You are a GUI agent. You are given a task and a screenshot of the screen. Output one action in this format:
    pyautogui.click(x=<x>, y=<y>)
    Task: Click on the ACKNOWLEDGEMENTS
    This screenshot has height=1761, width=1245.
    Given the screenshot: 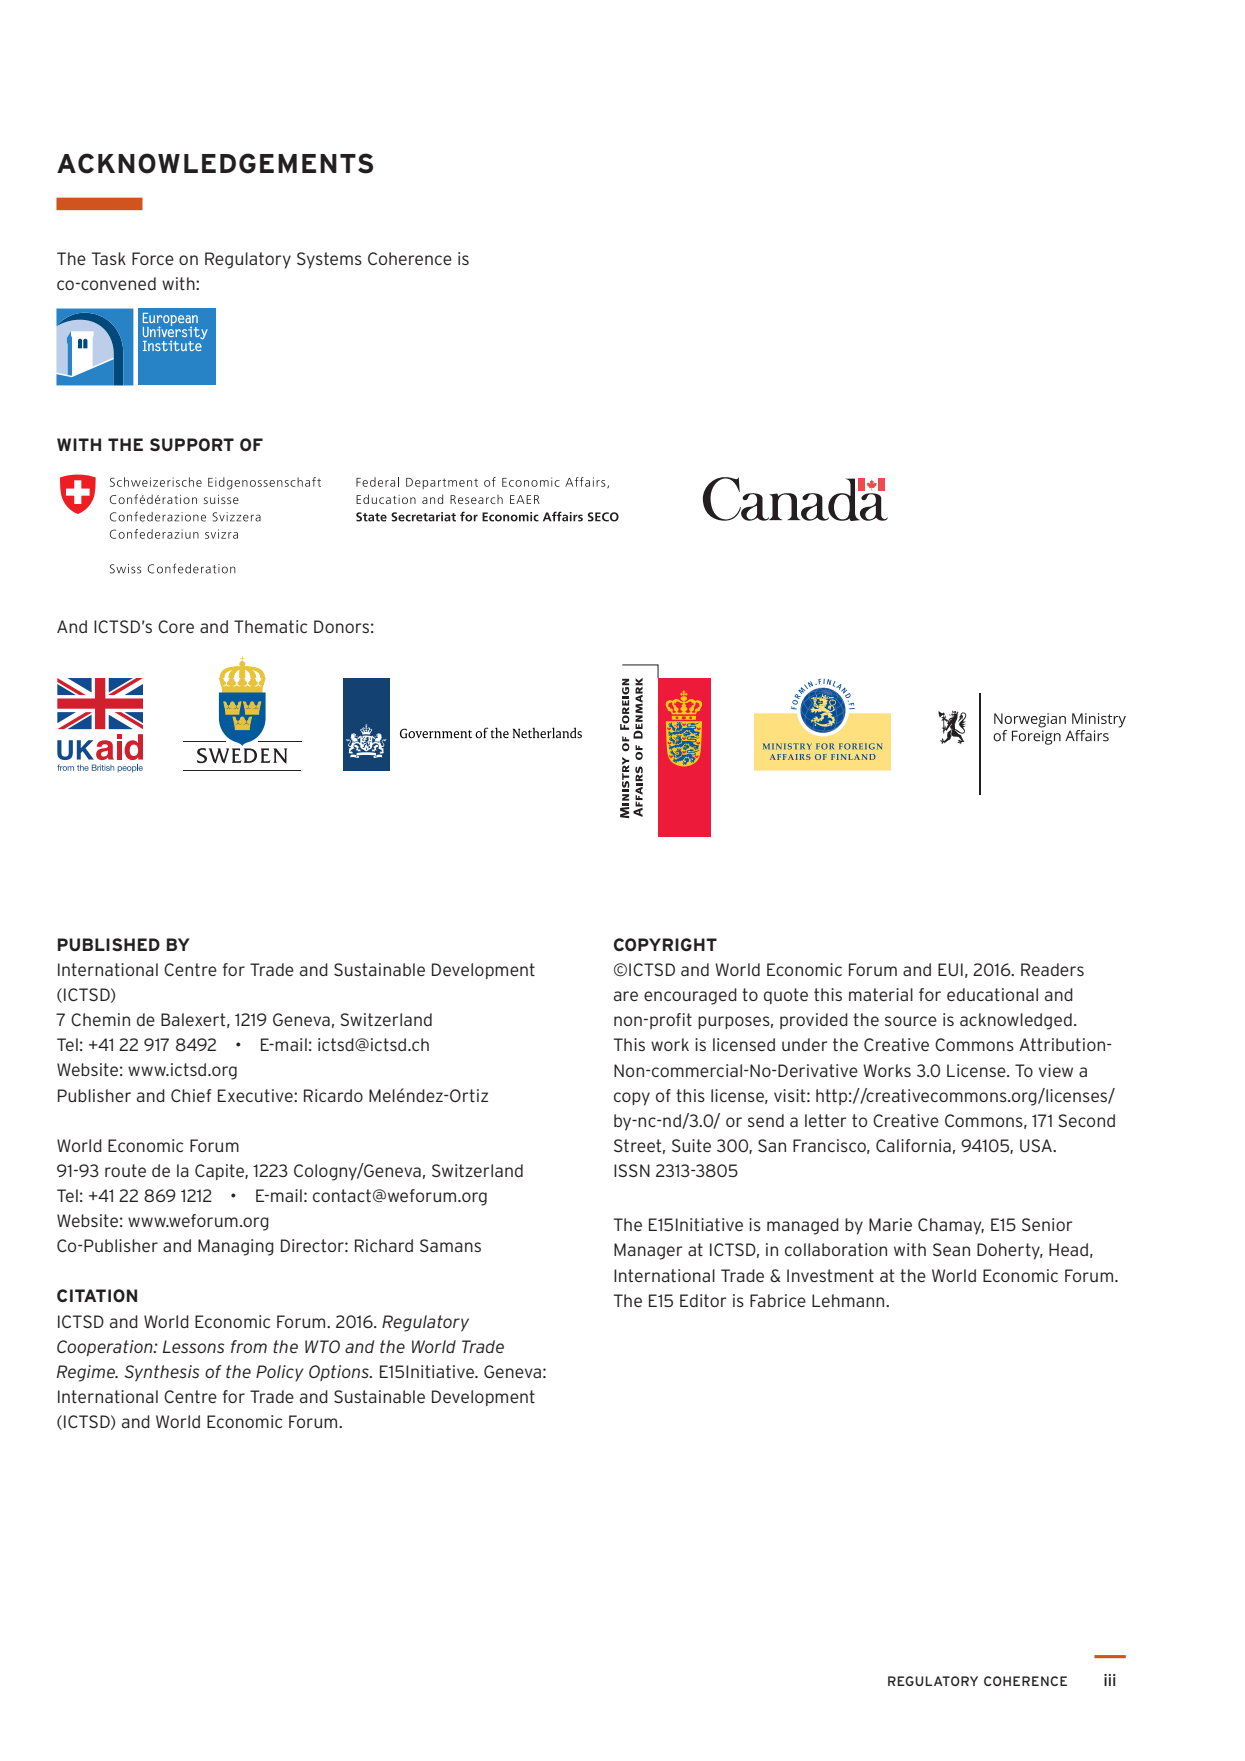 What is the action you would take?
    pyautogui.click(x=215, y=163)
